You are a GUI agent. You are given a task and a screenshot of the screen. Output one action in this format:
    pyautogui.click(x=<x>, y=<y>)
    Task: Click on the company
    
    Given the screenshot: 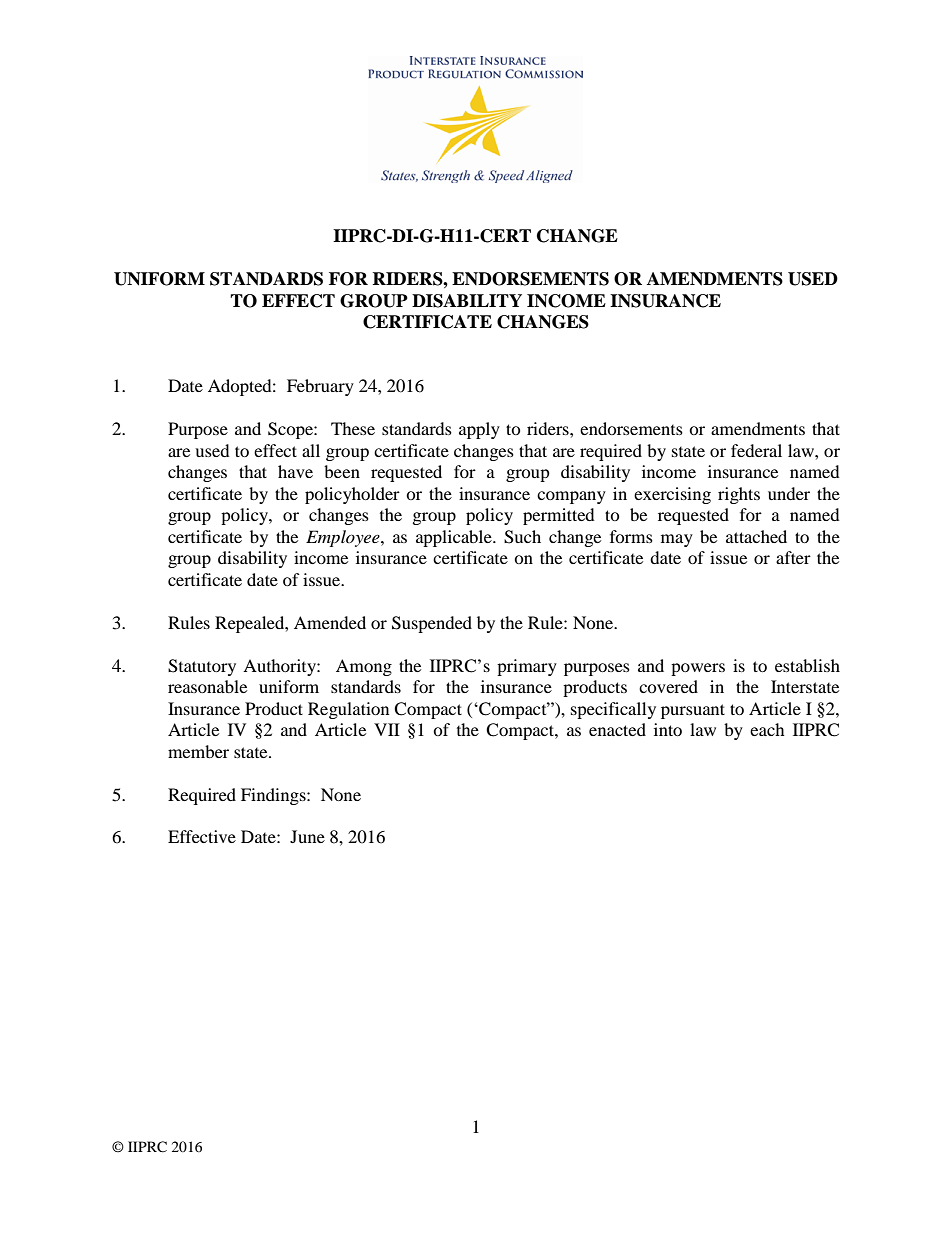 What is the action you would take?
    pyautogui.click(x=571, y=497)
